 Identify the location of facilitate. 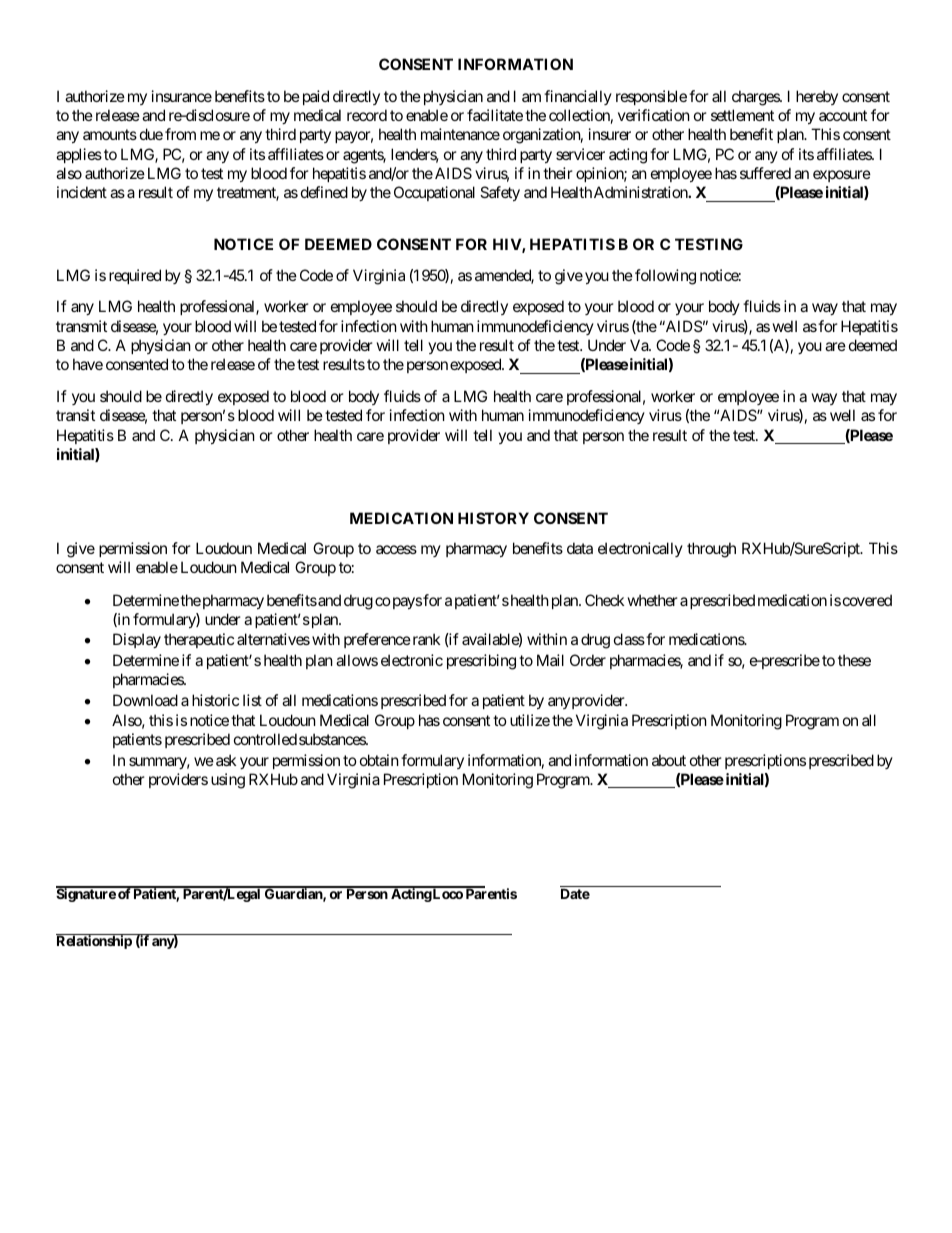
(495, 115).
